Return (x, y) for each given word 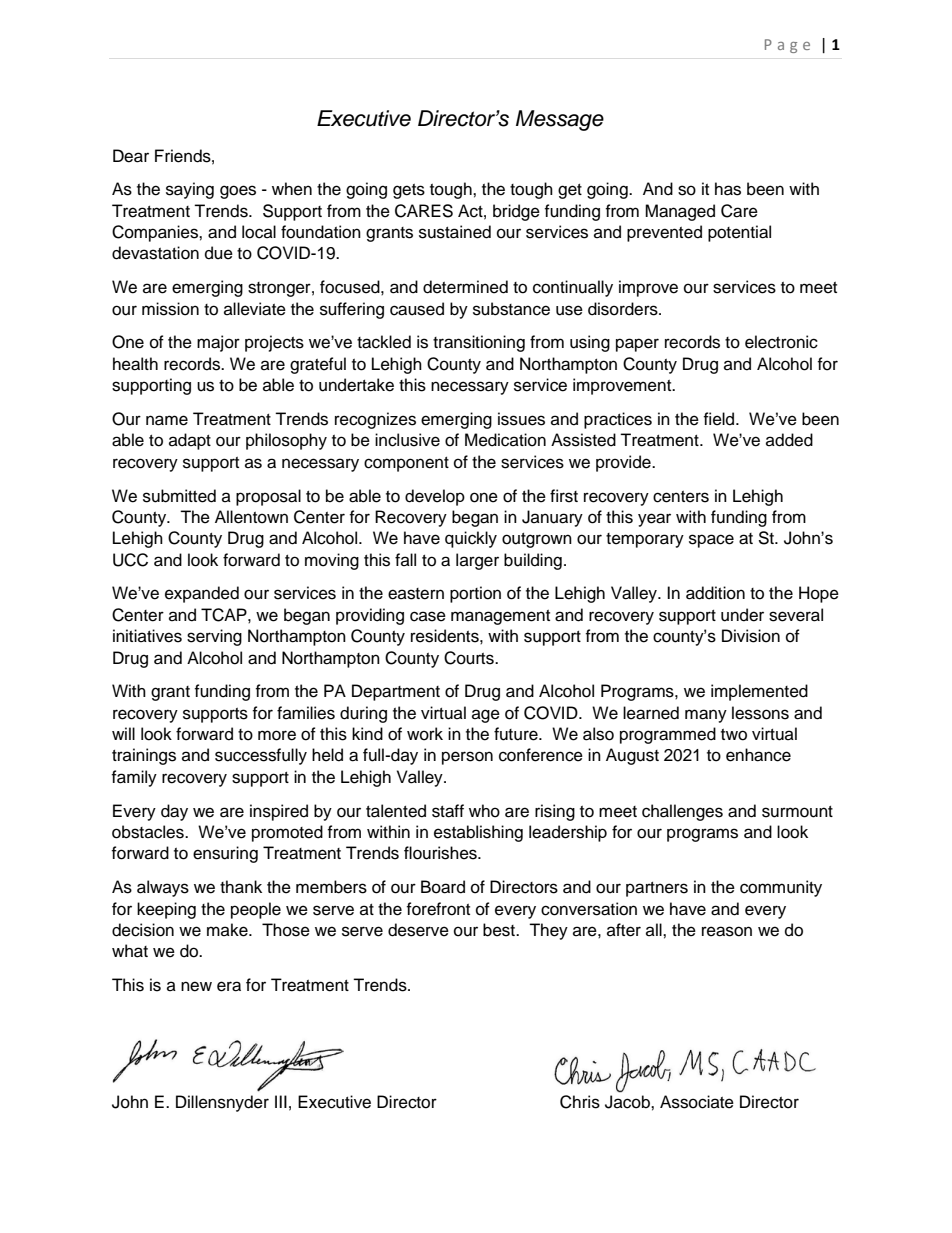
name (167, 420)
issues (521, 419)
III (281, 1101)
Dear (131, 156)
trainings (144, 756)
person (467, 758)
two (734, 735)
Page (787, 46)
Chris (580, 1102)
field (720, 419)
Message (560, 120)
